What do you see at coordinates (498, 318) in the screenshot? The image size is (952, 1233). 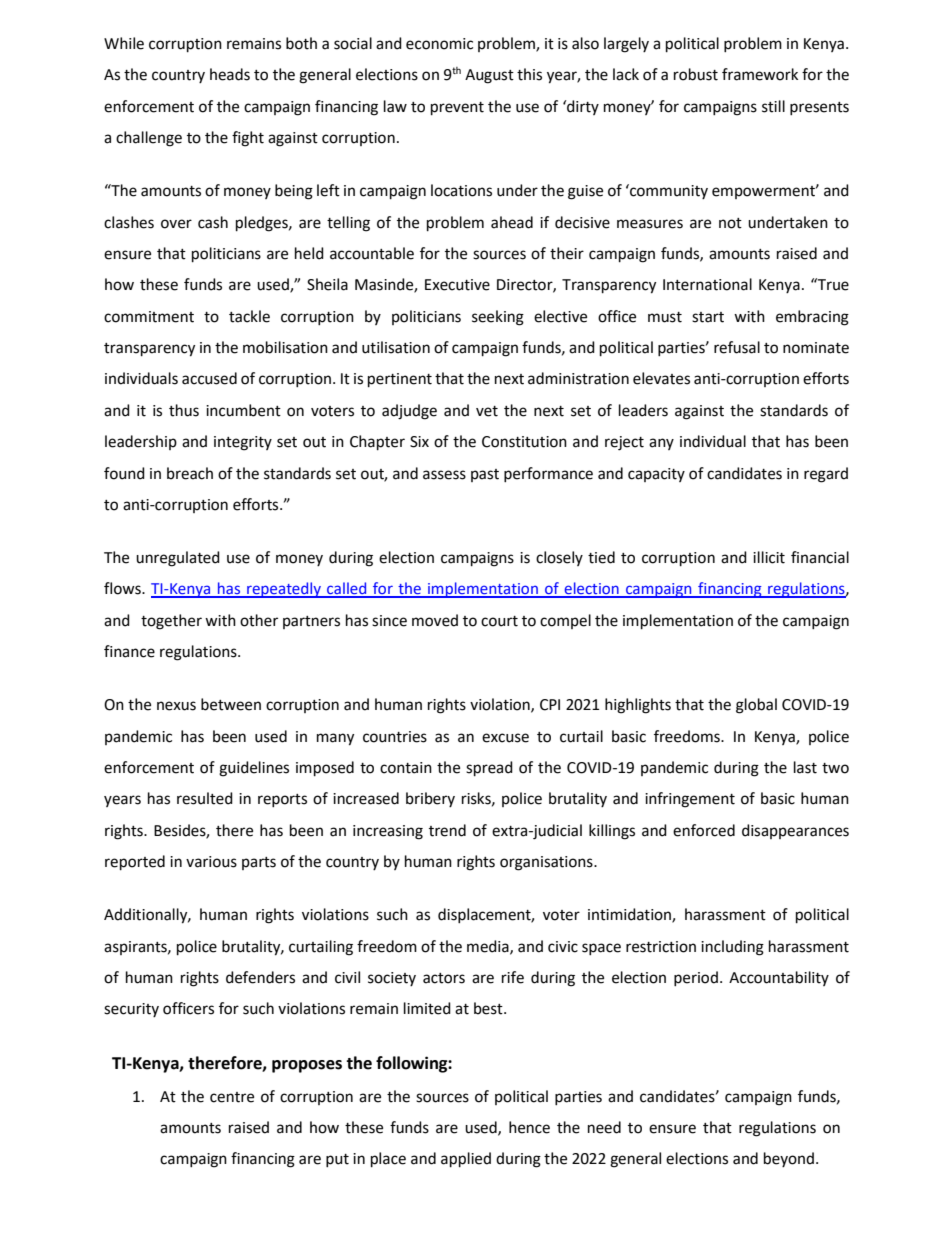 I see `seeking` at bounding box center [498, 318].
